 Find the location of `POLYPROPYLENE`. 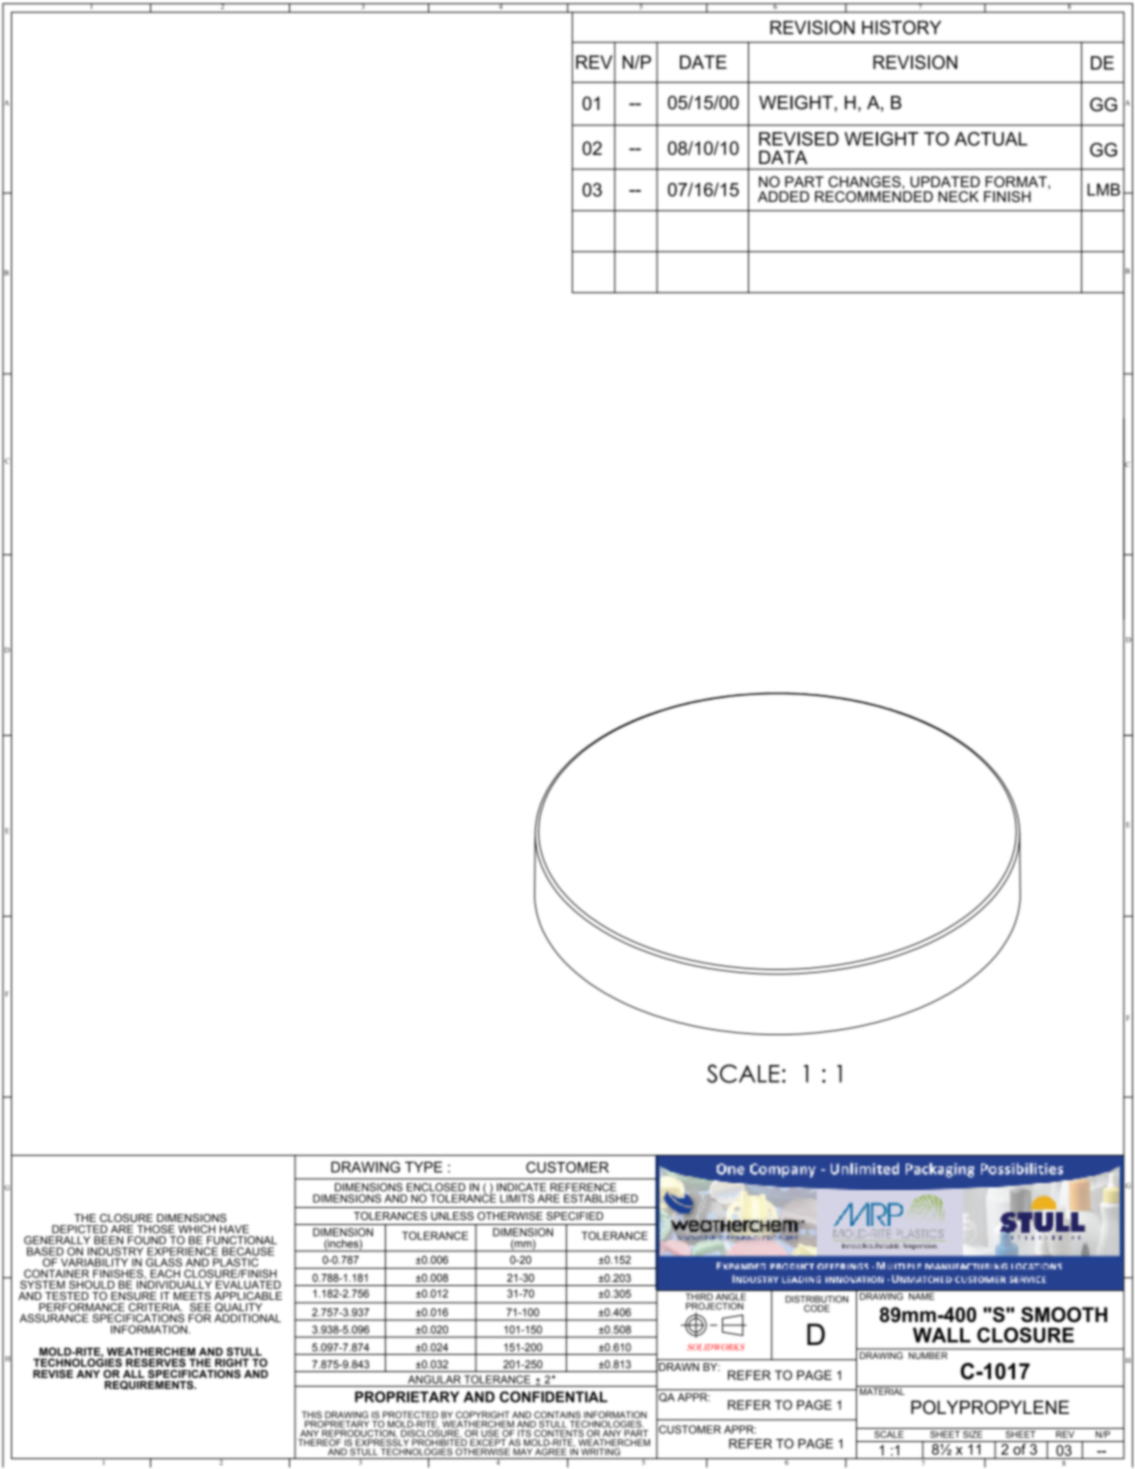

POLYPROPYLENE is located at coordinates (990, 1407).
